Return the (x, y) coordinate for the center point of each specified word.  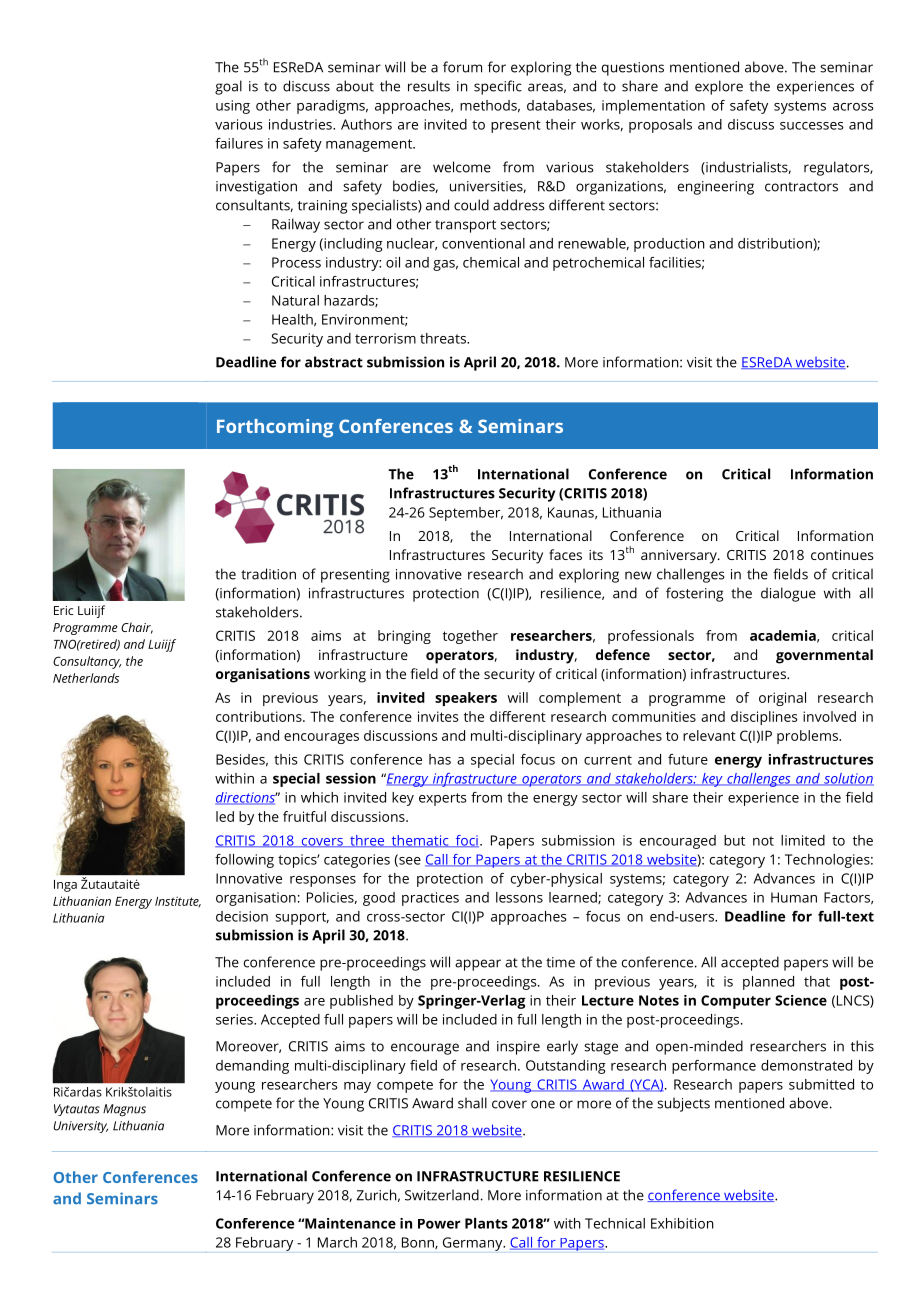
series (235, 1019)
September (466, 514)
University (80, 1127)
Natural (295, 300)
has (440, 759)
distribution (776, 244)
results (429, 86)
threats (444, 338)
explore (719, 87)
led (225, 816)
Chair (137, 628)
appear (478, 965)
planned (768, 983)
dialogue (788, 594)
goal (228, 87)
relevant (709, 735)
